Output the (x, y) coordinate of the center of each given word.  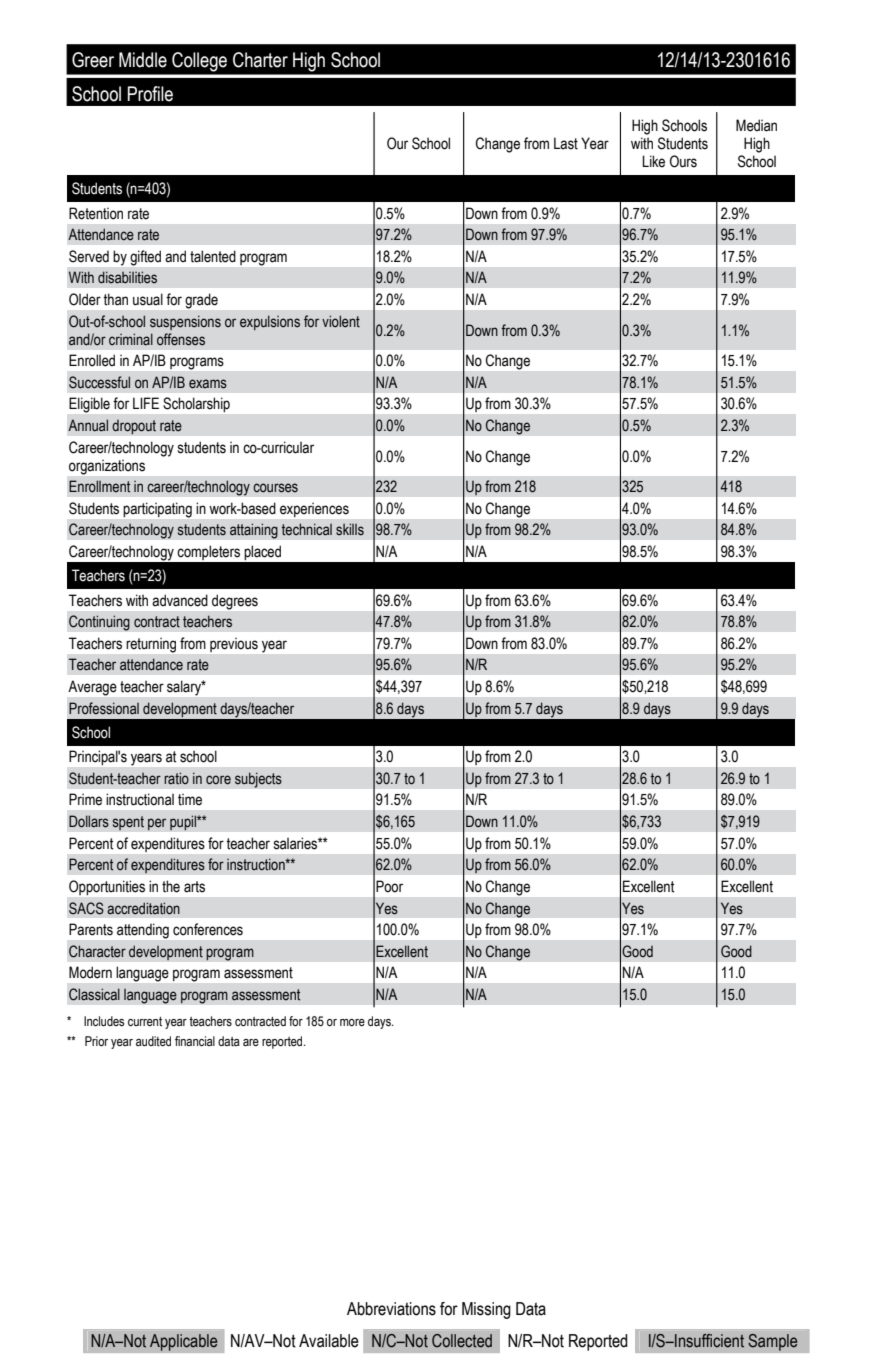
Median (756, 125)
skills (350, 529)
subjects (258, 780)
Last (566, 143)
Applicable (183, 1342)
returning (151, 645)
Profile (150, 94)
